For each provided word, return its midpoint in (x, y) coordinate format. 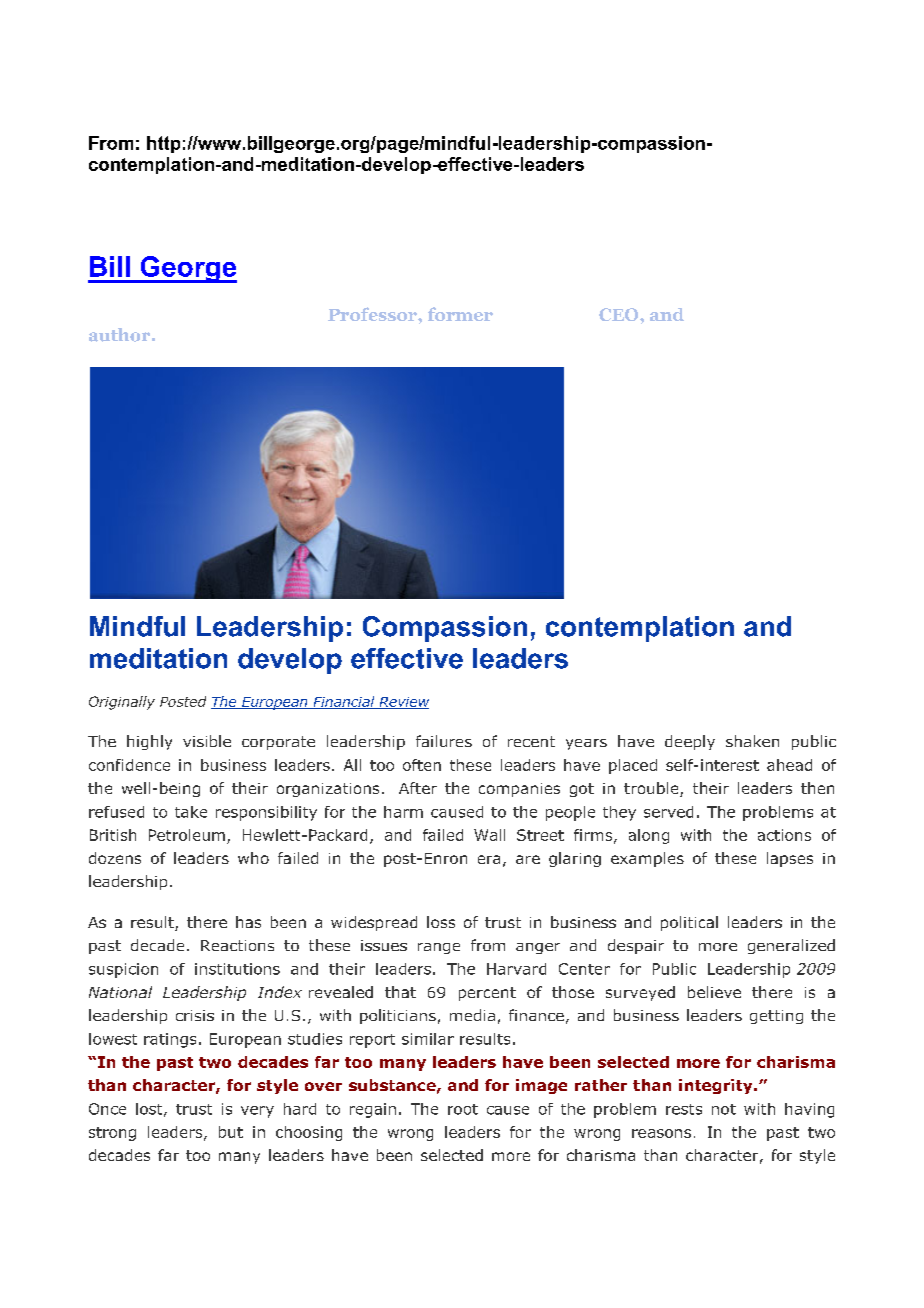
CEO (620, 314)
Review (403, 703)
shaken (752, 741)
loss (441, 922)
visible (207, 741)
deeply (690, 742)
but (231, 1132)
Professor (373, 314)
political (689, 923)
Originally (122, 703)
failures (444, 741)
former (460, 314)
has (248, 922)
